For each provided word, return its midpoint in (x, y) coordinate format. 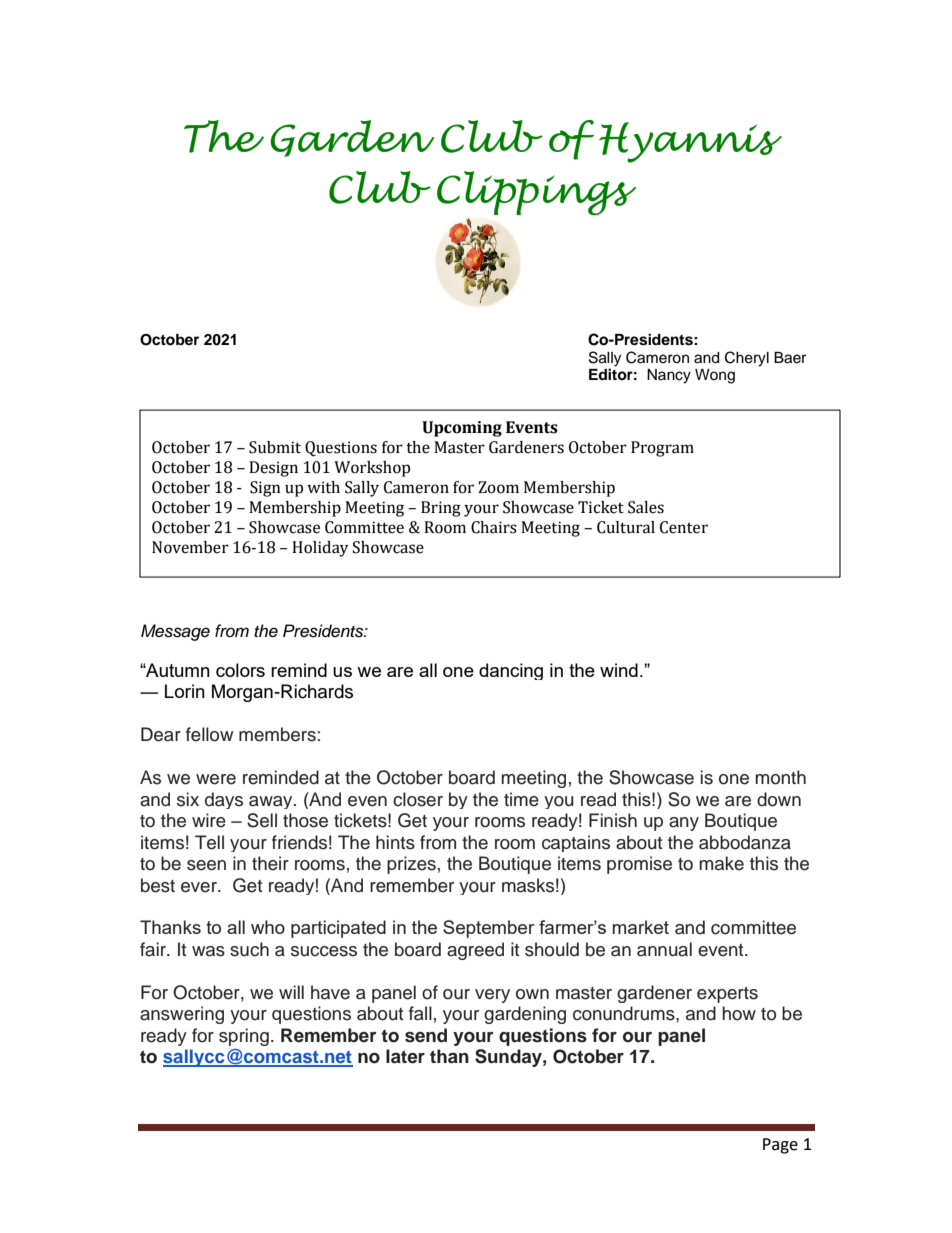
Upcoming (462, 429)
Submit (275, 447)
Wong (715, 376)
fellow (209, 734)
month (780, 777)
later (405, 1056)
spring (244, 1037)
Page (780, 1146)
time (521, 799)
